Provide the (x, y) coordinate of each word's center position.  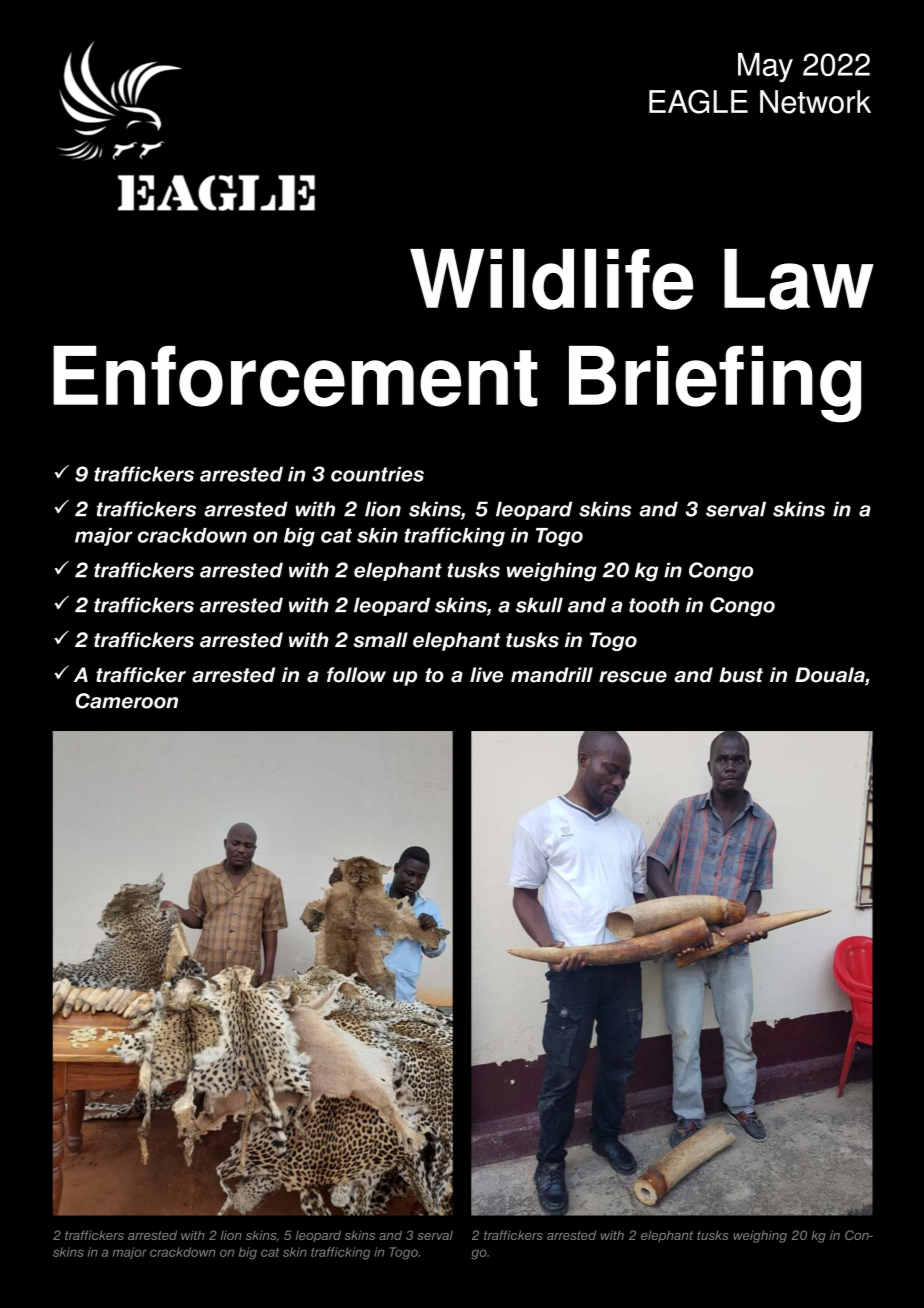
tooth (654, 605)
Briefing (715, 384)
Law (799, 279)
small (380, 640)
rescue (633, 677)
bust (741, 675)
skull (539, 605)
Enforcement (295, 376)
